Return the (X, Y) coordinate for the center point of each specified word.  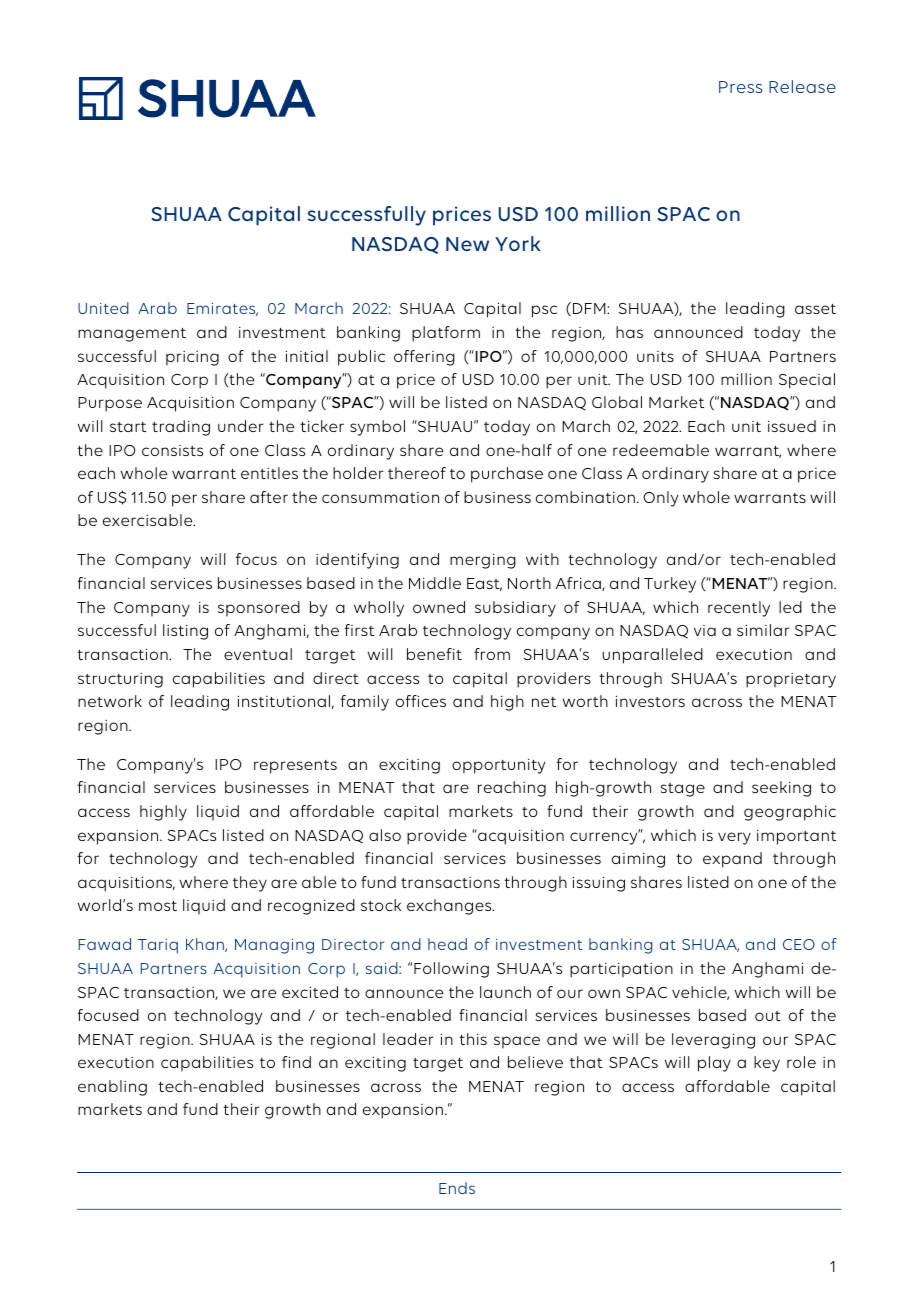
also (385, 835)
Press (740, 87)
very (734, 838)
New (467, 244)
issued (792, 426)
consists (172, 450)
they (250, 884)
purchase (507, 475)
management (132, 335)
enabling (112, 1088)
